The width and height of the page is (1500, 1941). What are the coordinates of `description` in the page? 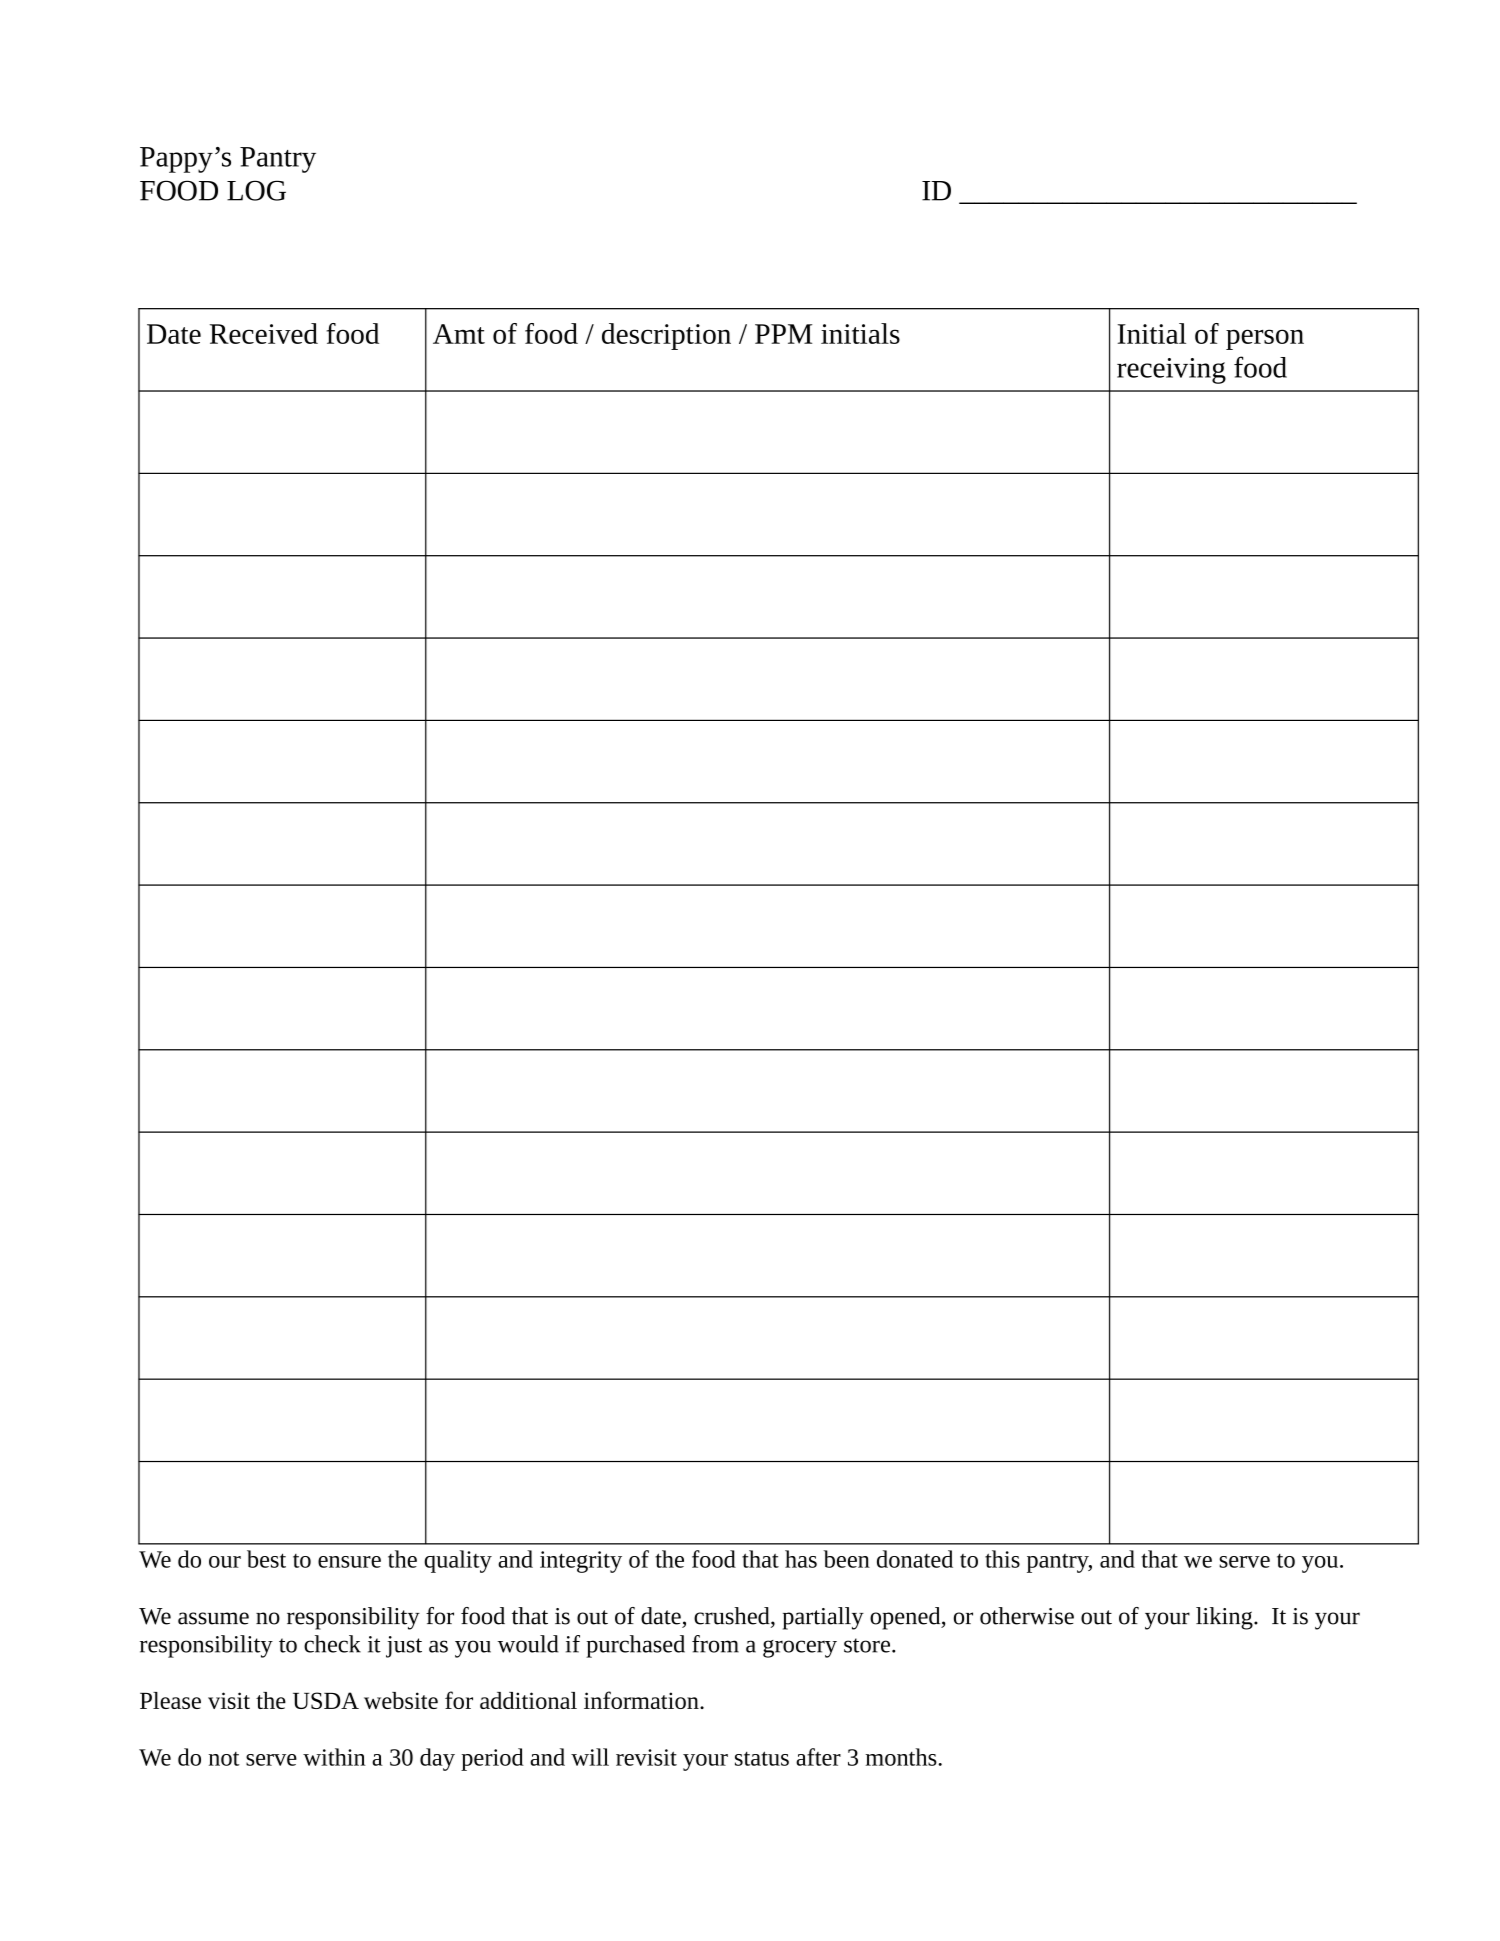 It's located at (666, 336).
